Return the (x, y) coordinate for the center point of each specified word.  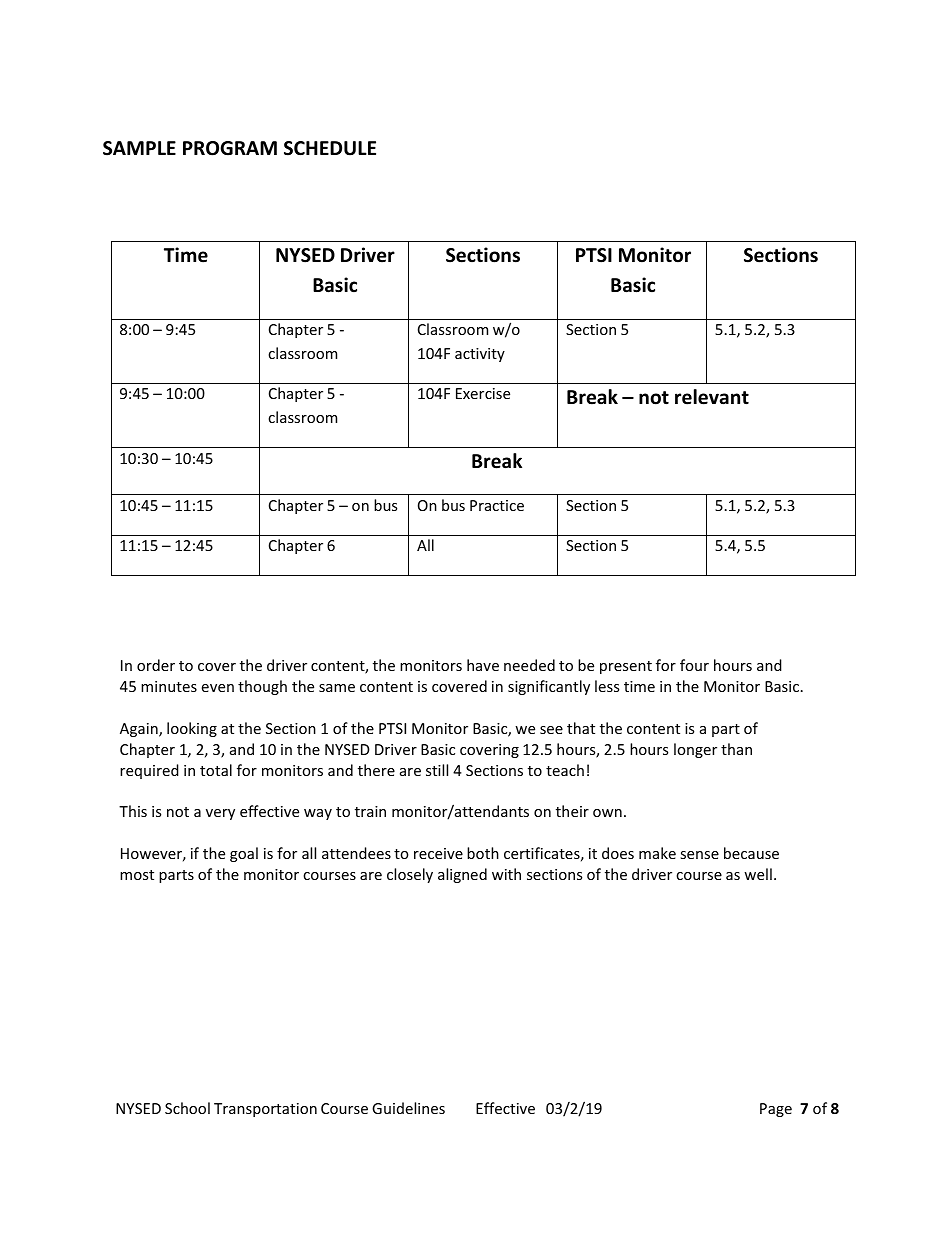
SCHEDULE (330, 148)
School (187, 1108)
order (156, 665)
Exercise (483, 393)
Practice (497, 505)
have (483, 665)
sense (699, 855)
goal (244, 854)
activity (480, 355)
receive (438, 853)
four (694, 665)
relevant (712, 397)
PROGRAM (230, 148)
